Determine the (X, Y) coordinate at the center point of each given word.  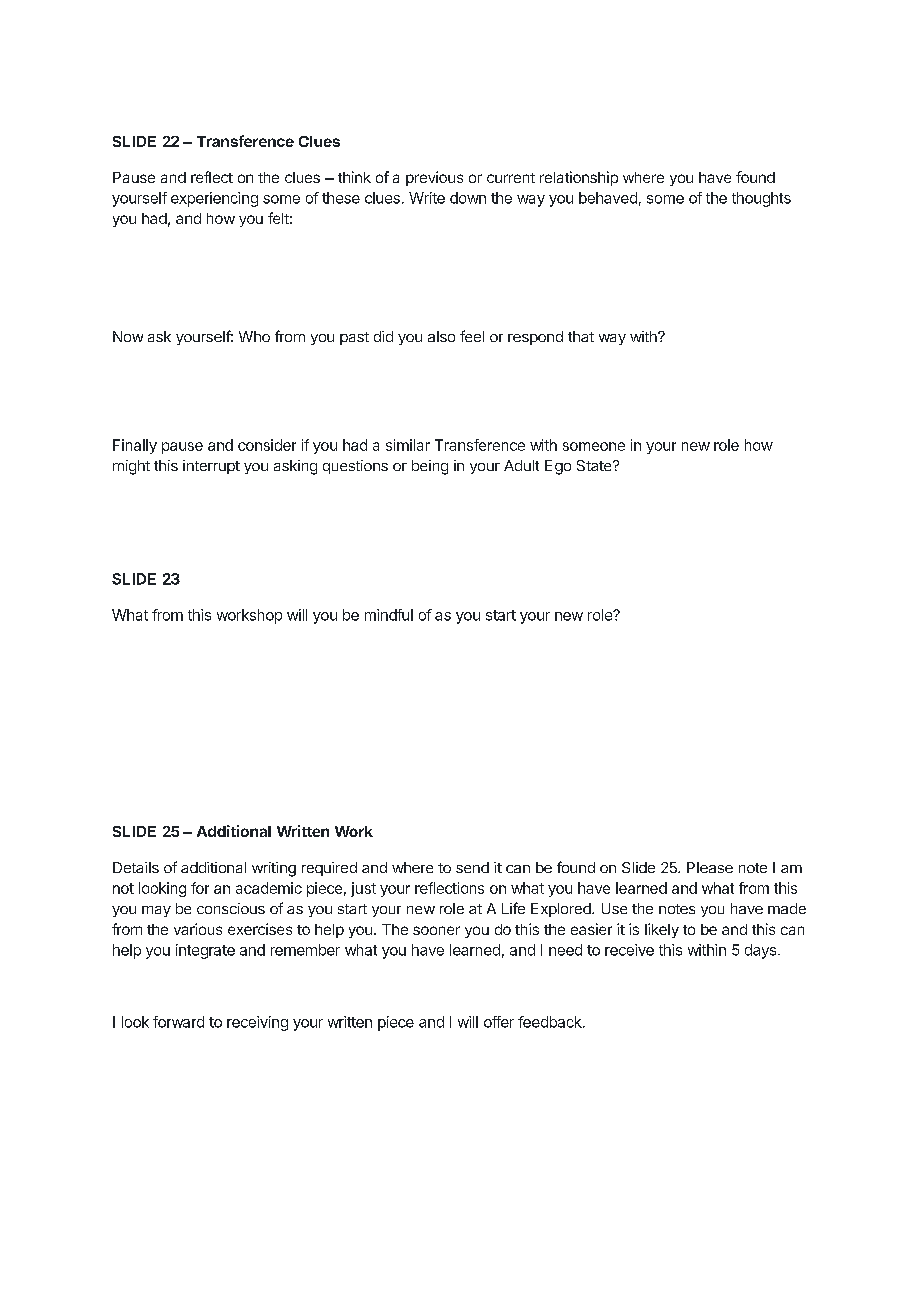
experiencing (214, 199)
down (468, 198)
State (595, 465)
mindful (389, 615)
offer (499, 1022)
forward (178, 1022)
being (430, 467)
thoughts (761, 199)
